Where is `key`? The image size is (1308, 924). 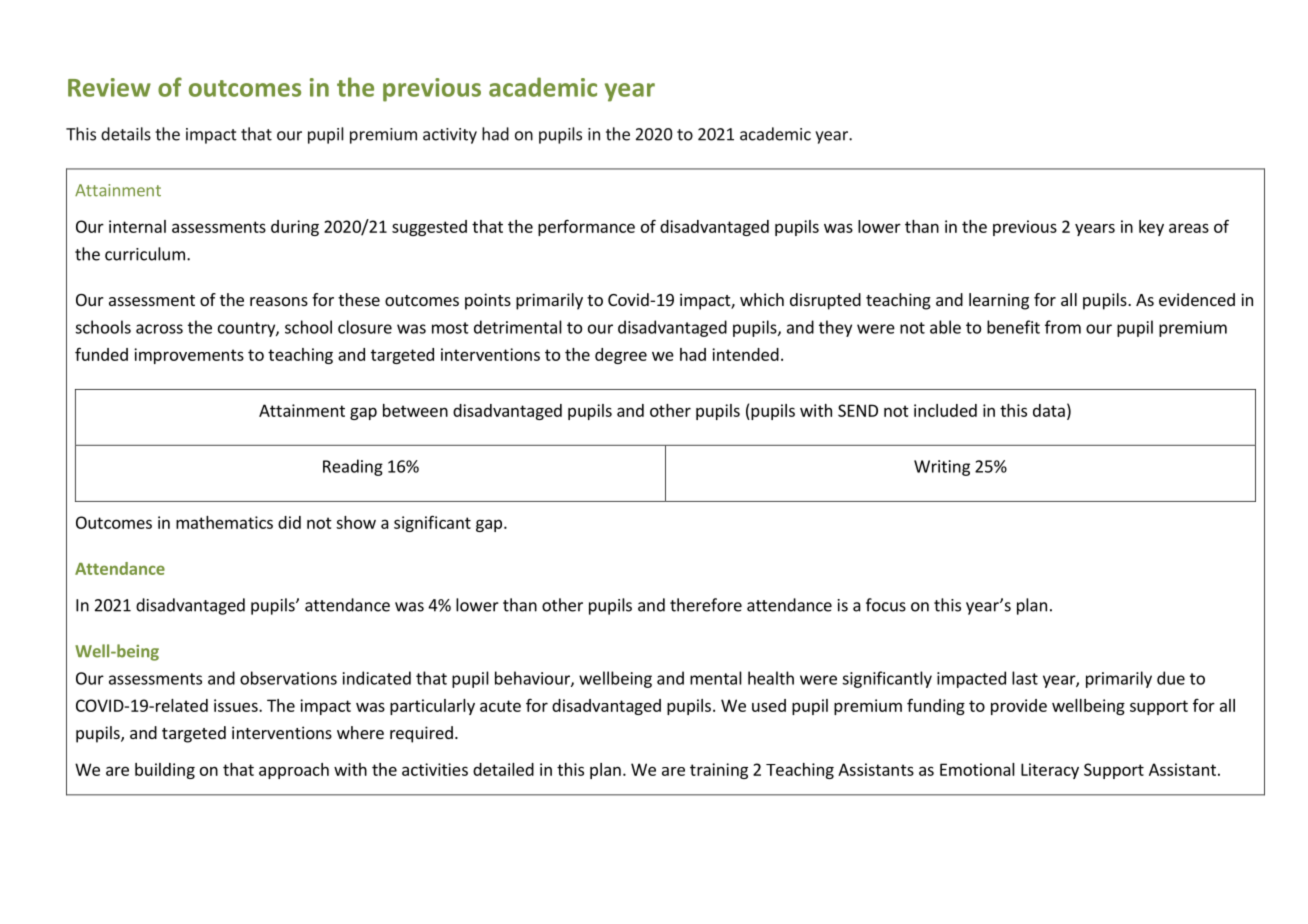 key is located at coordinates (1151, 228).
